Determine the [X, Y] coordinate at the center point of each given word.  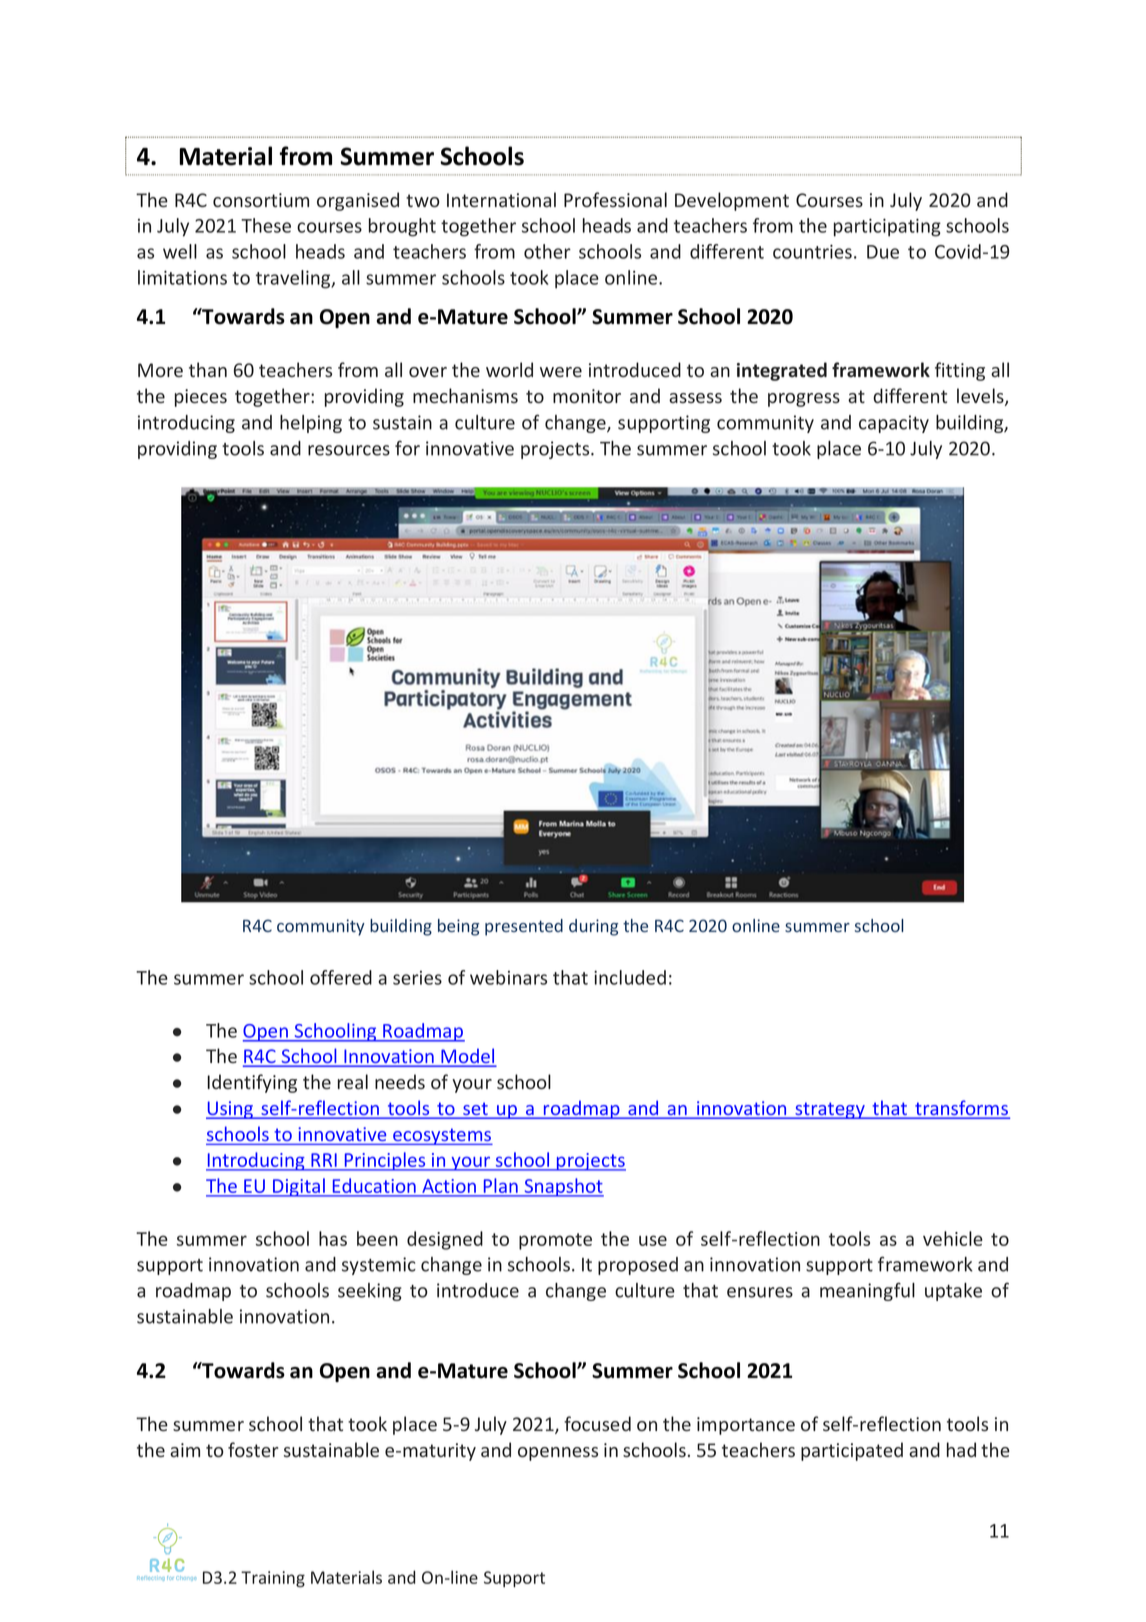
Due [883, 252]
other [547, 251]
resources [349, 450]
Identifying [252, 1083]
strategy [830, 1110]
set [475, 1110]
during [593, 927]
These [266, 225]
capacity [894, 424]
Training [273, 1579]
